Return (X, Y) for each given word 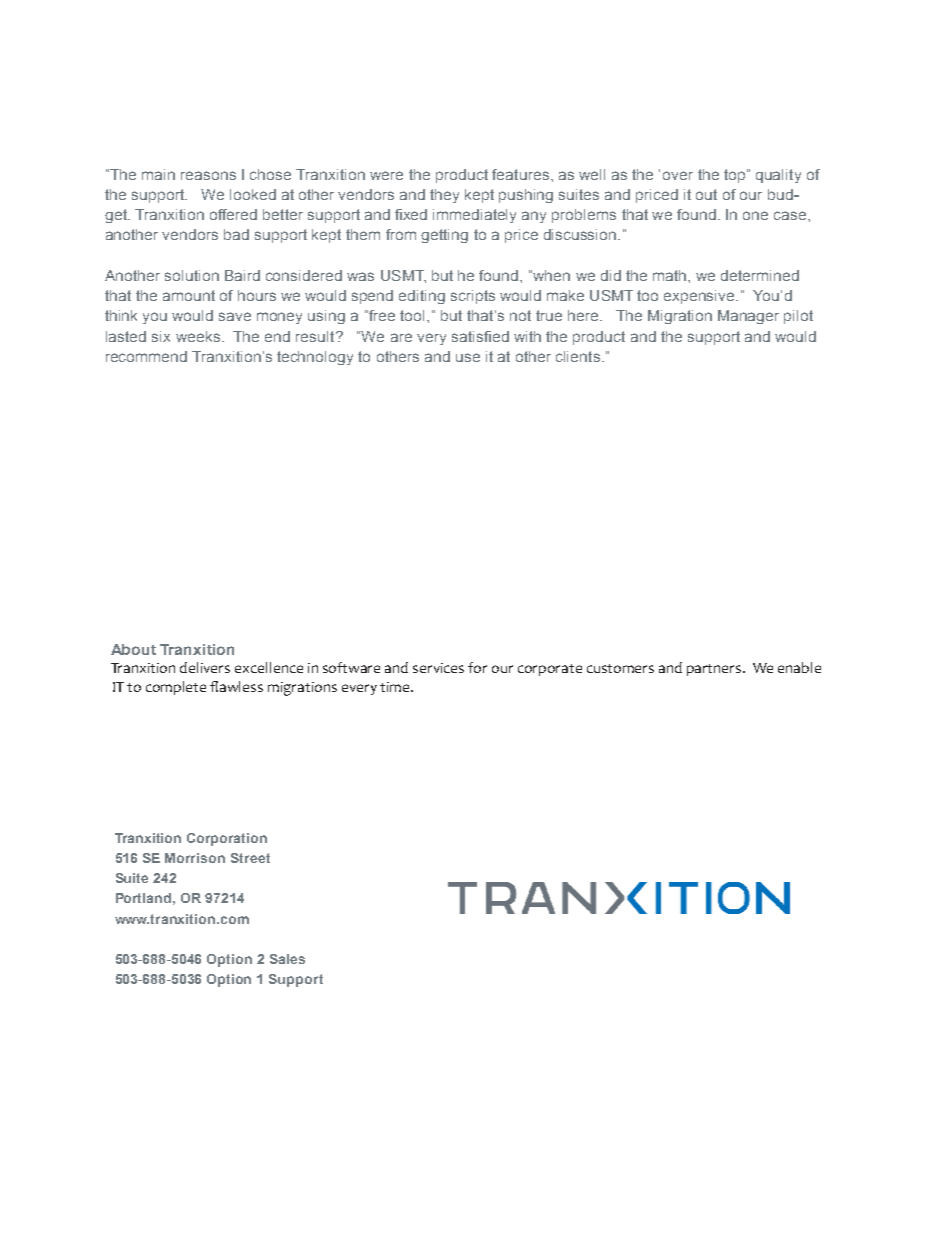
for (477, 667)
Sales (287, 959)
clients (578, 356)
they (444, 196)
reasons (208, 175)
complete (176, 688)
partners (715, 670)
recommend (146, 356)
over (678, 175)
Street (250, 858)
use (468, 357)
